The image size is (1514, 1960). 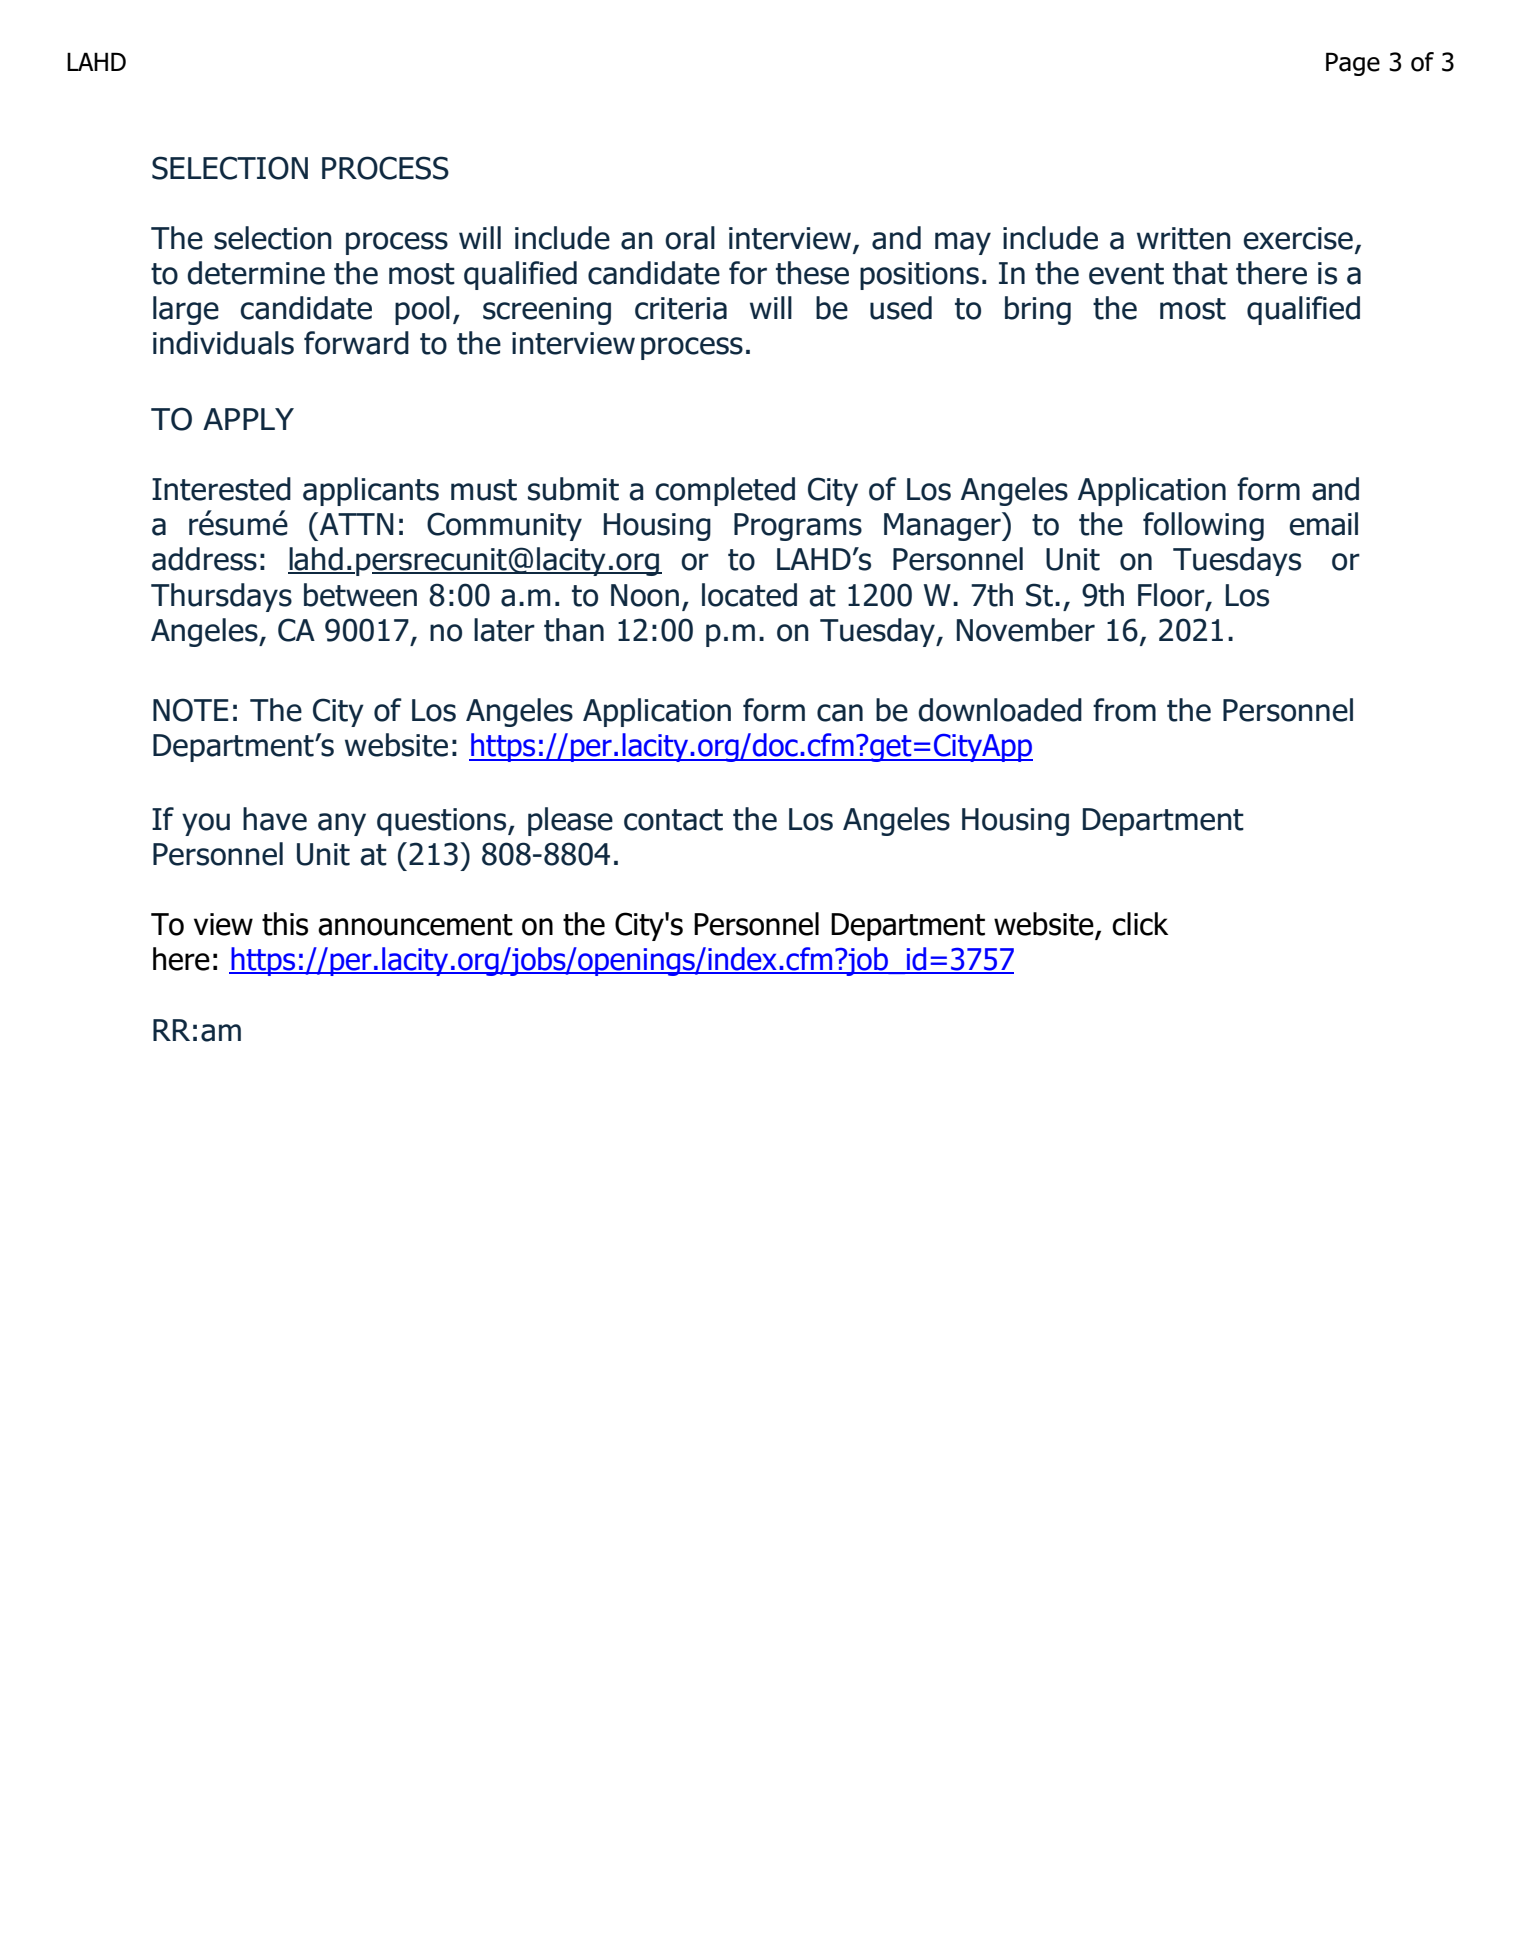 I want to click on from, so click(x=1124, y=710).
